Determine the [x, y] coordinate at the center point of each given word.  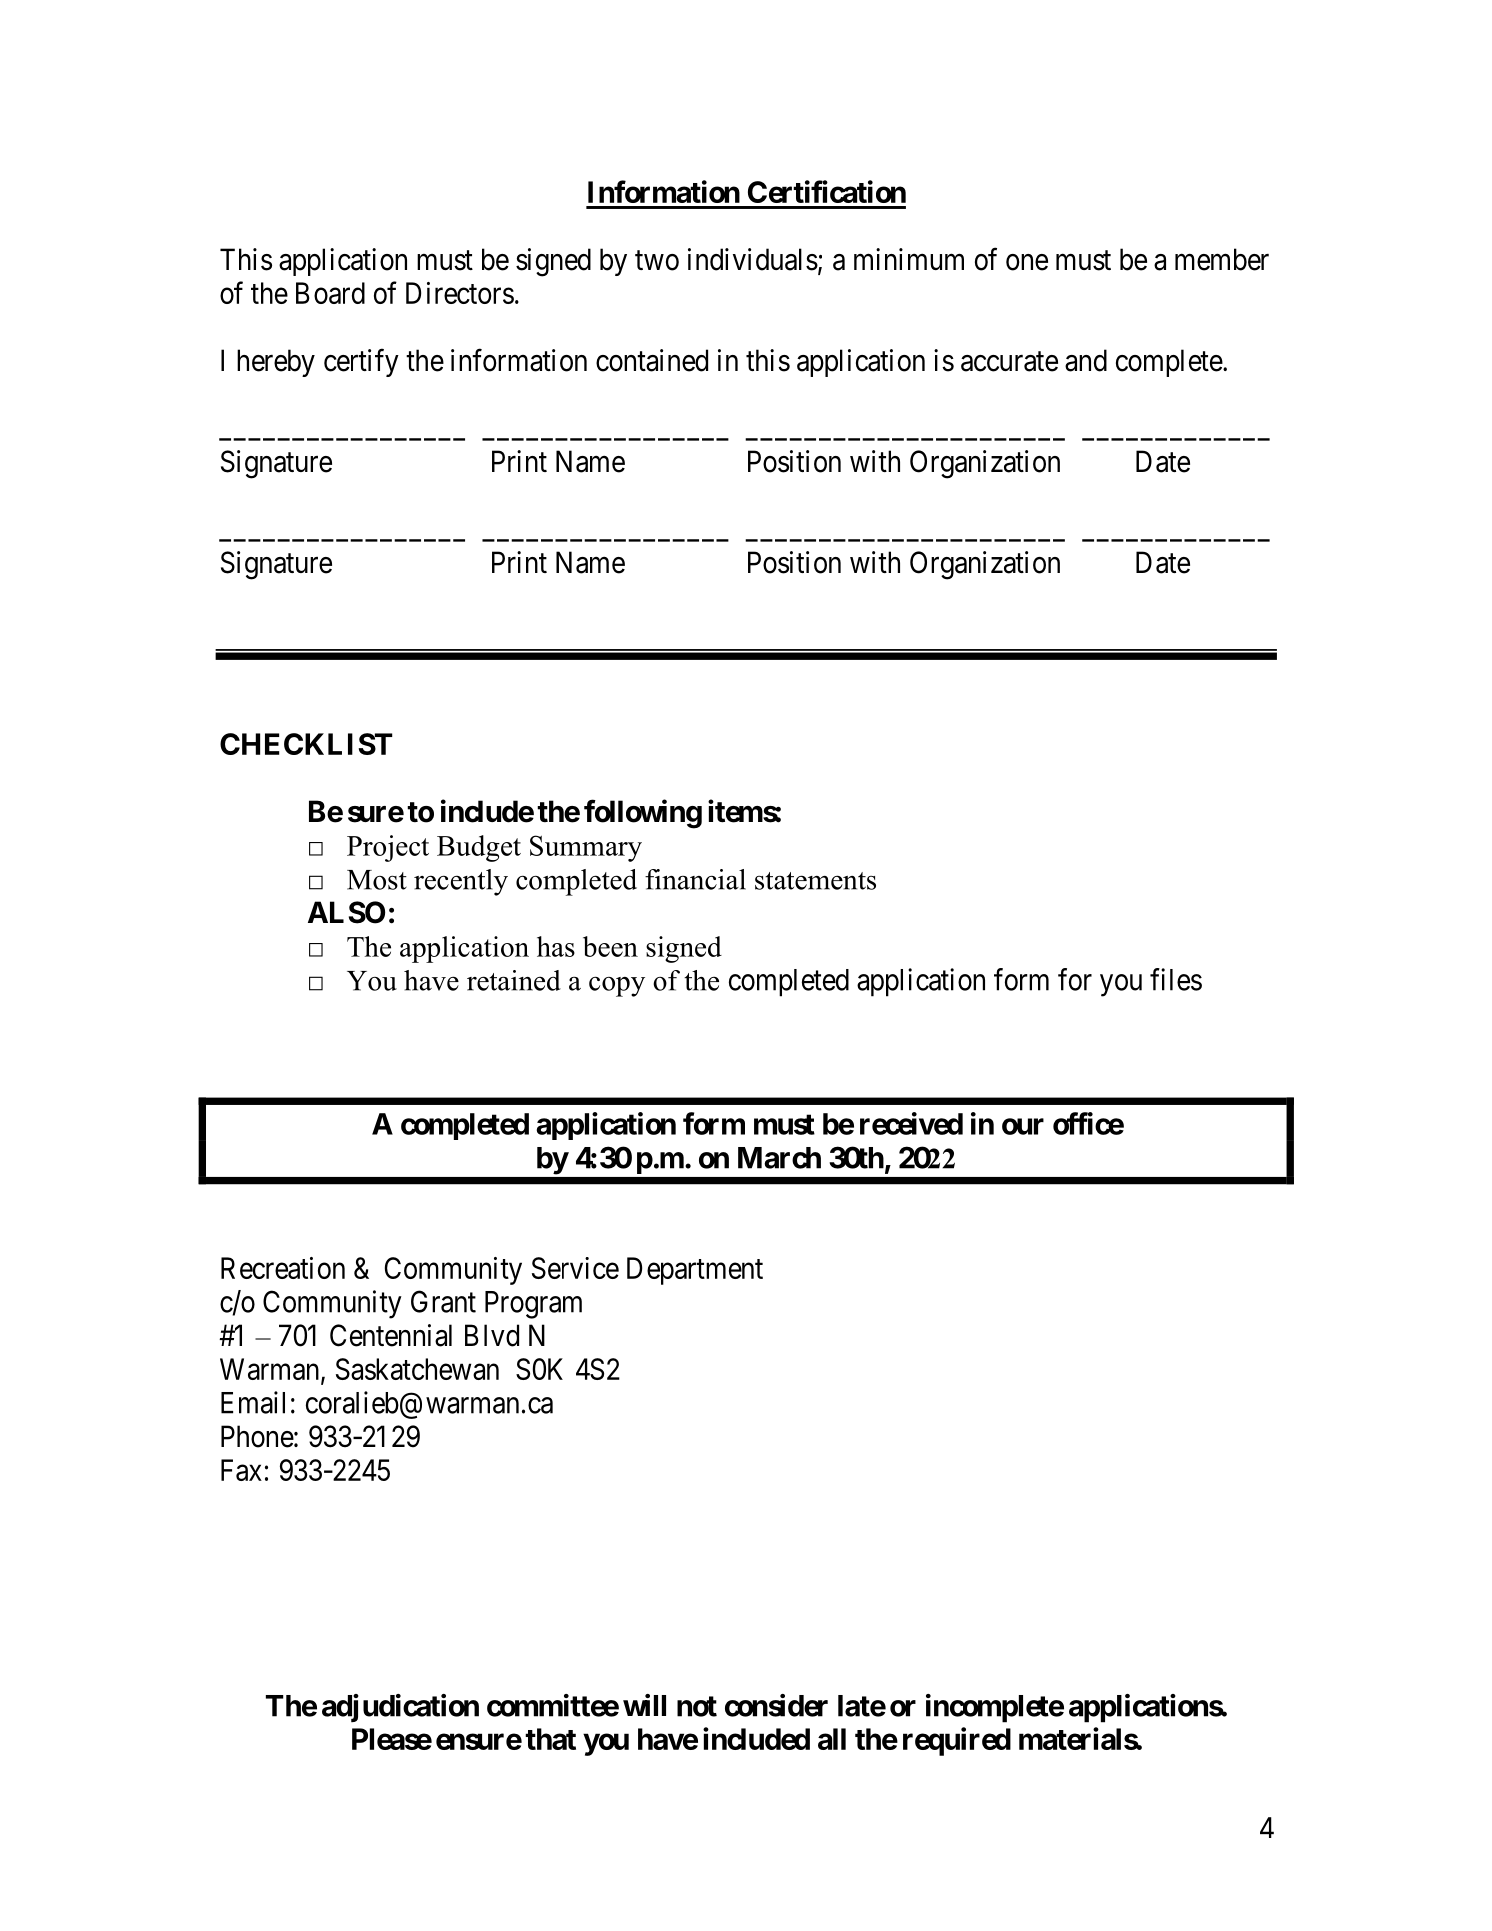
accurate [1009, 362]
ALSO [346, 912]
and [1086, 360]
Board [330, 293]
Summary [586, 848]
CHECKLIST [306, 744]
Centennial [391, 1335]
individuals [753, 259]
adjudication [400, 1708]
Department [695, 1271]
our [1023, 1126]
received [911, 1123]
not [697, 1706]
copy [617, 986]
